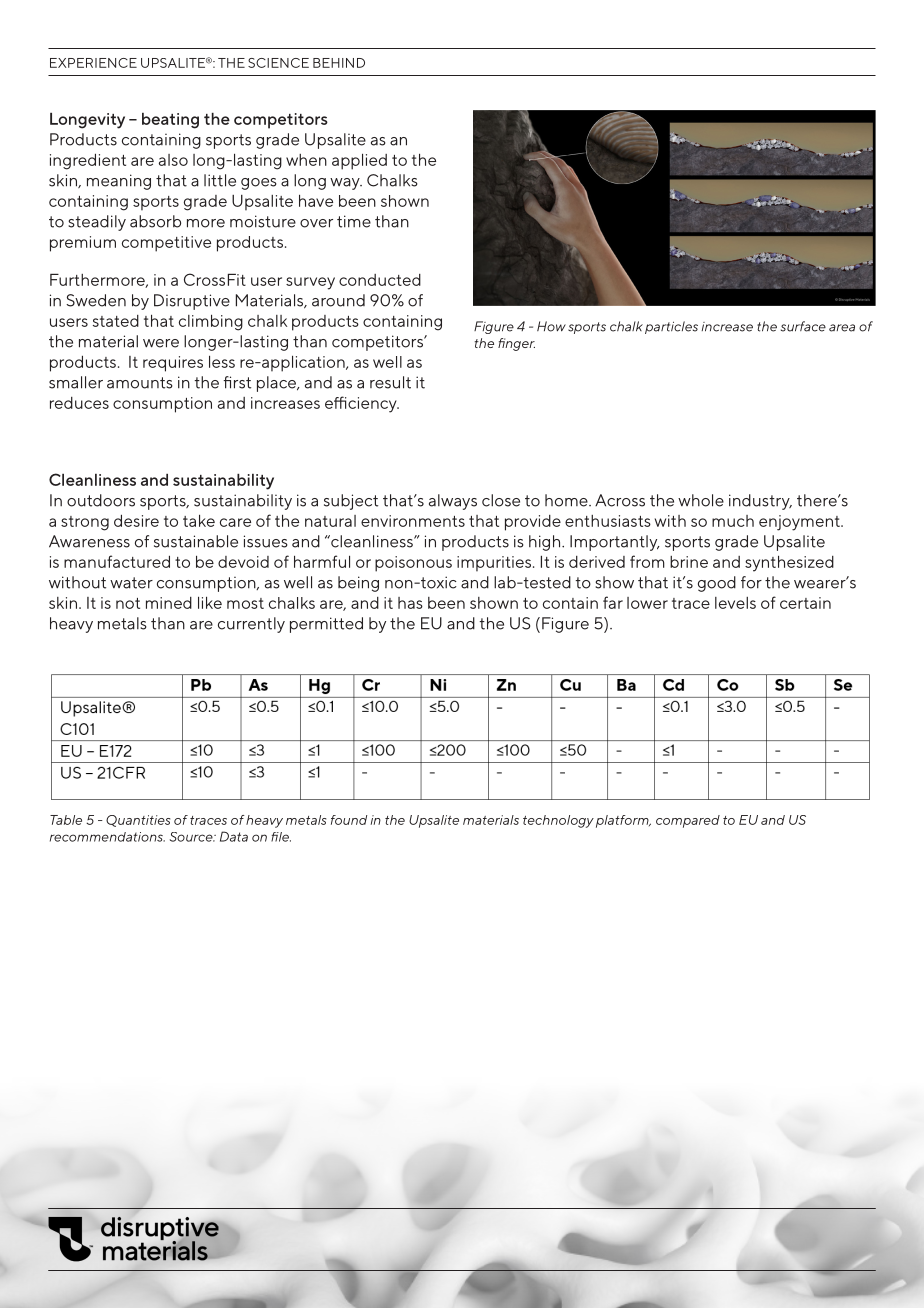 The width and height of the document is (924, 1308). What do you see at coordinates (453, 502) in the document?
I see `always` at bounding box center [453, 502].
